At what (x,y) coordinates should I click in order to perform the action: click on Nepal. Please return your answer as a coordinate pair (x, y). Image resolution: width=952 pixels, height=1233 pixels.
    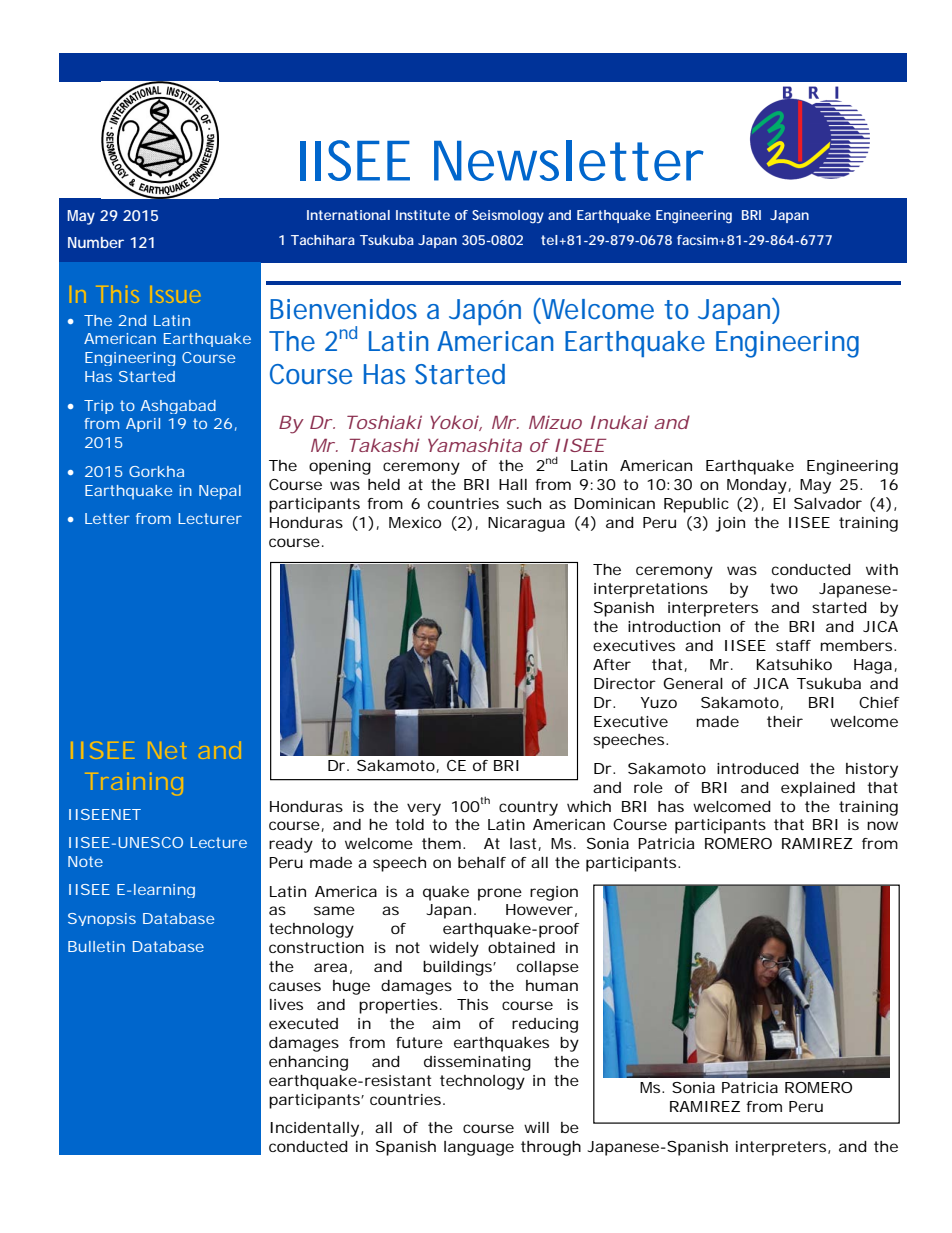
    Looking at the image, I should click on (220, 492).
